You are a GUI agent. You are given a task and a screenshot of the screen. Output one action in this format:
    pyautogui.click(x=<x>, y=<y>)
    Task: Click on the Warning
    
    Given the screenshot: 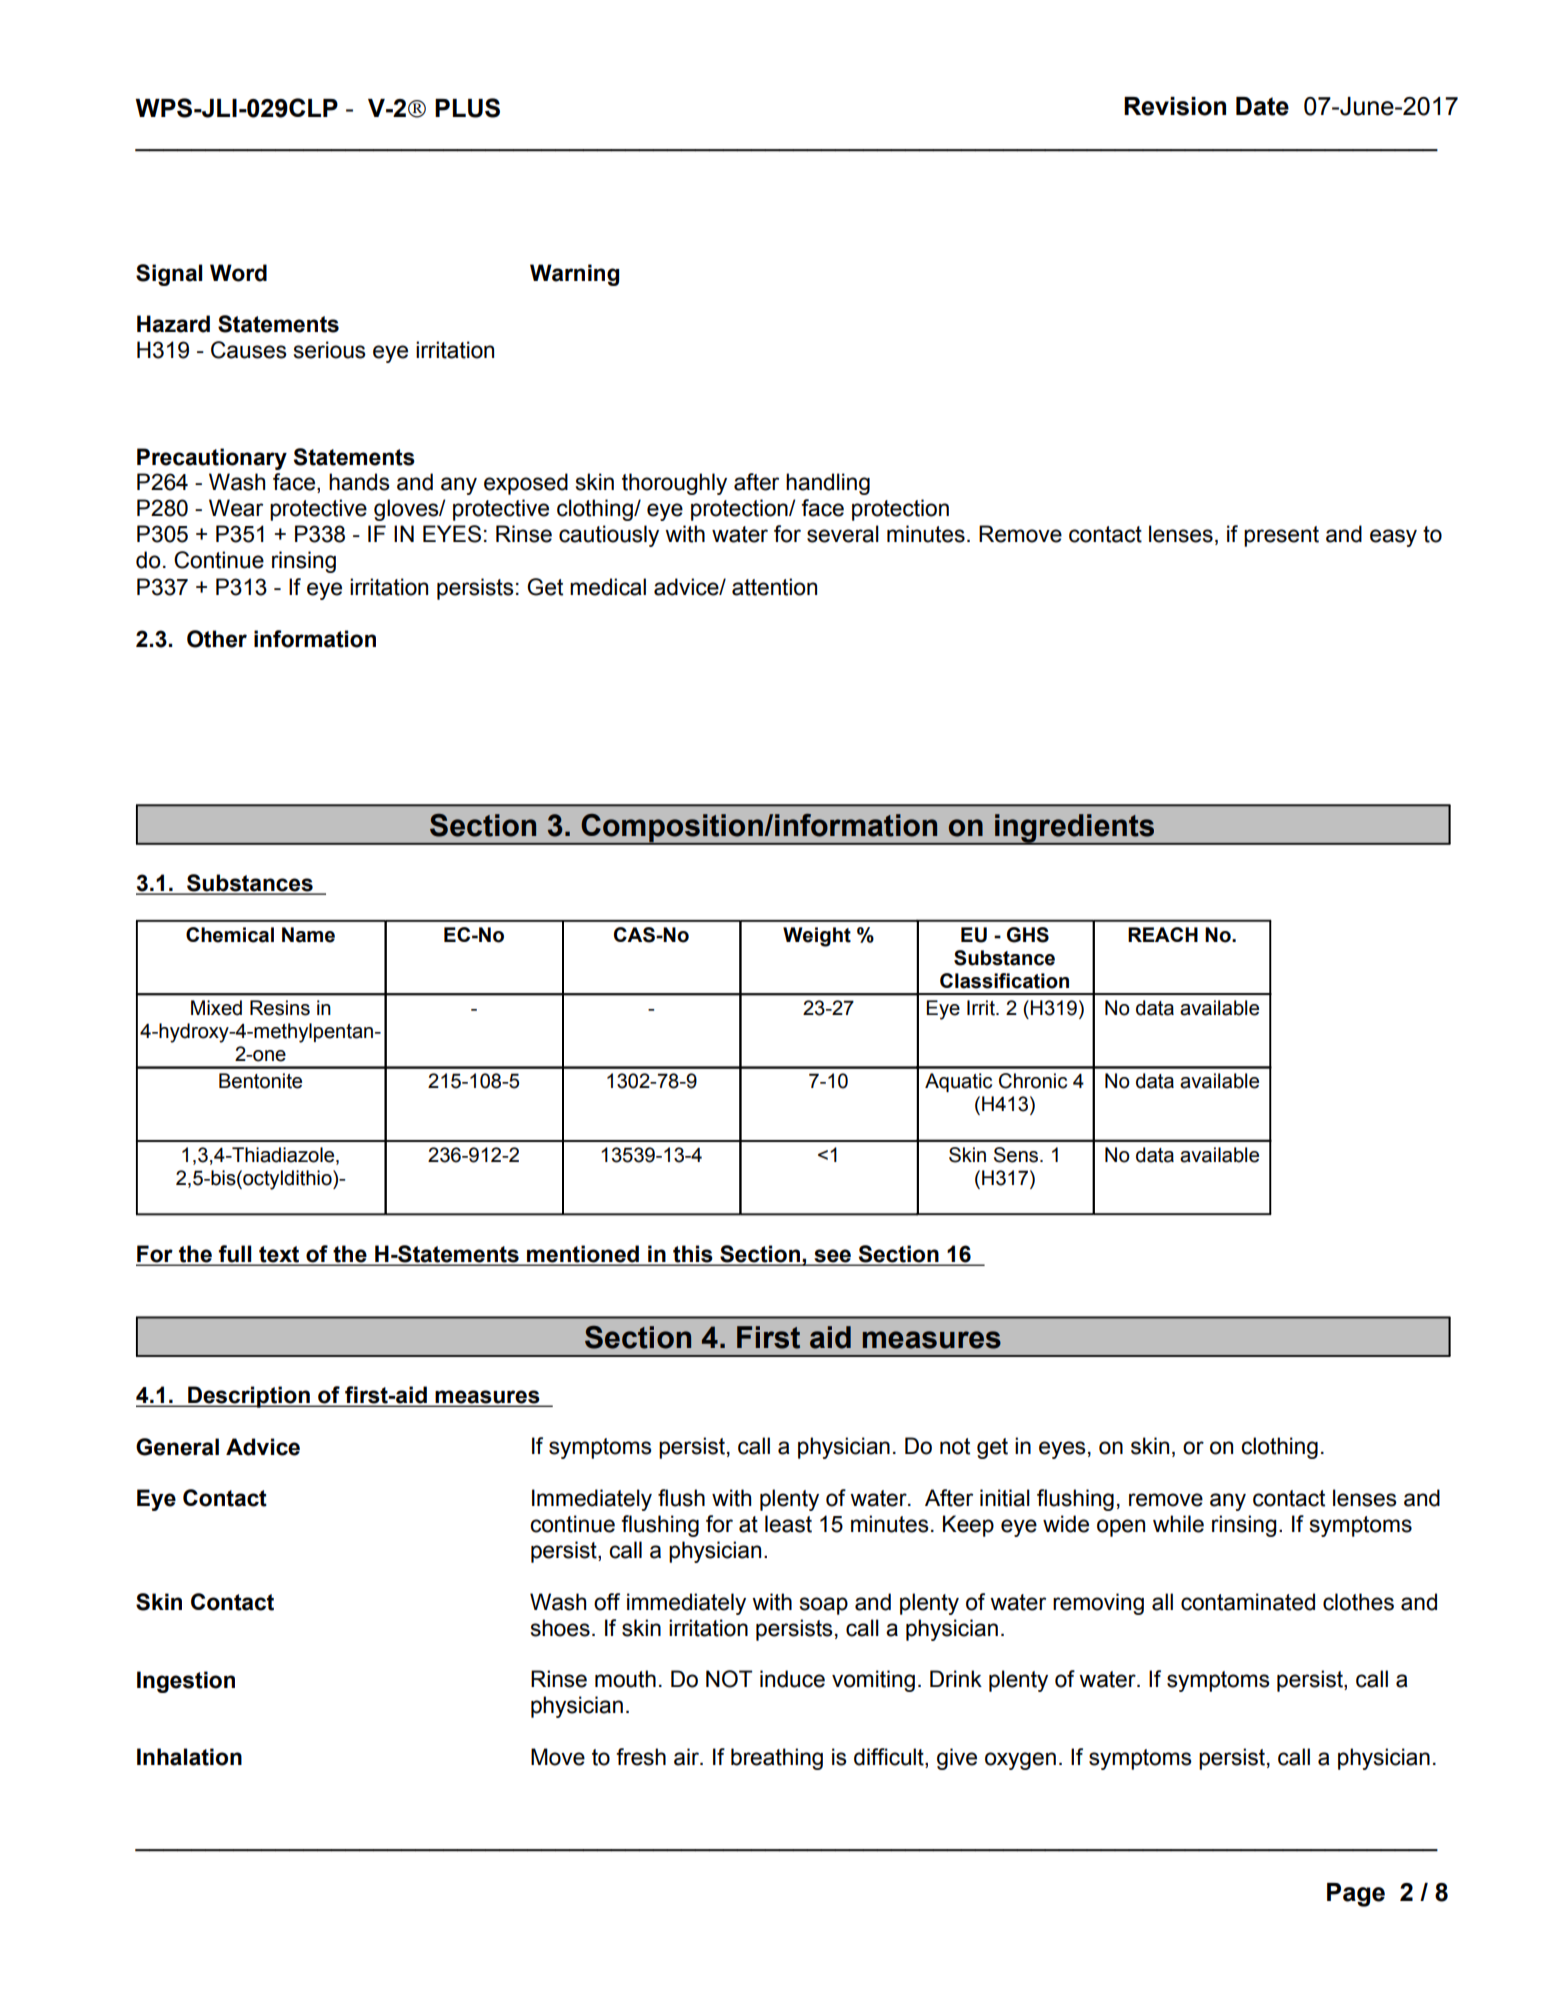 What is the action you would take?
    pyautogui.click(x=574, y=275)
